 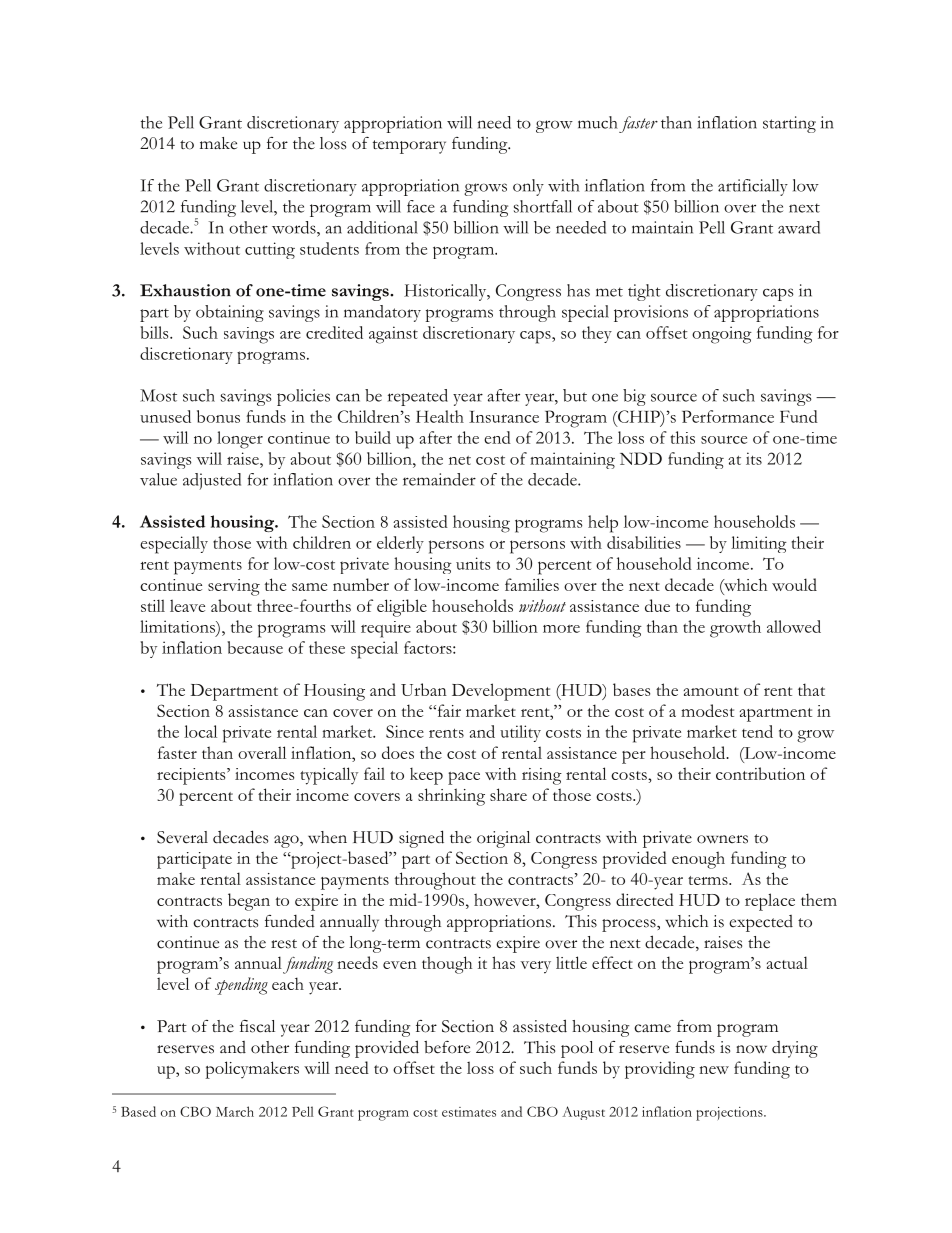 I want to click on local, so click(x=200, y=731).
